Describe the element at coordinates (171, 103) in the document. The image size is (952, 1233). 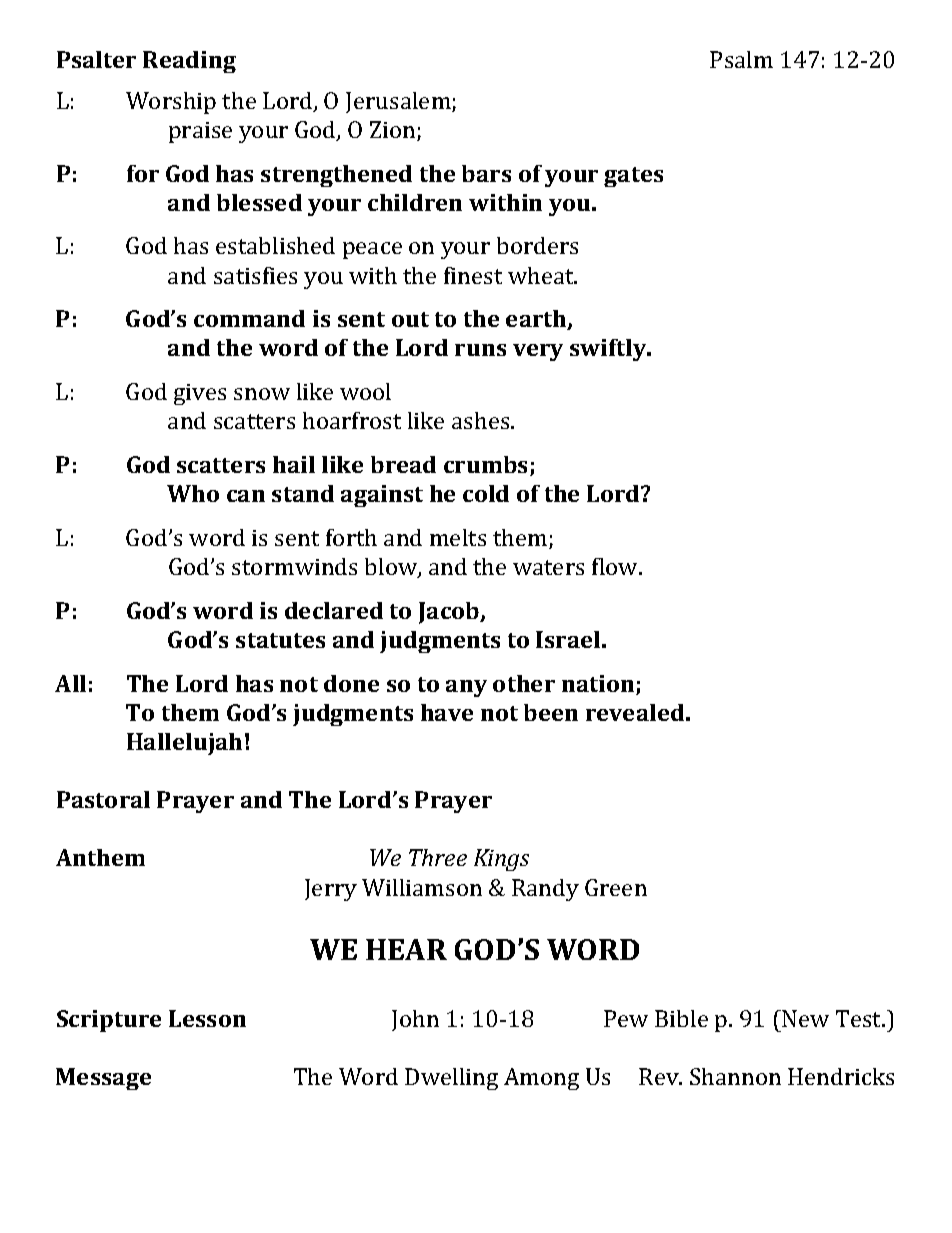
I see `Worship` at that location.
